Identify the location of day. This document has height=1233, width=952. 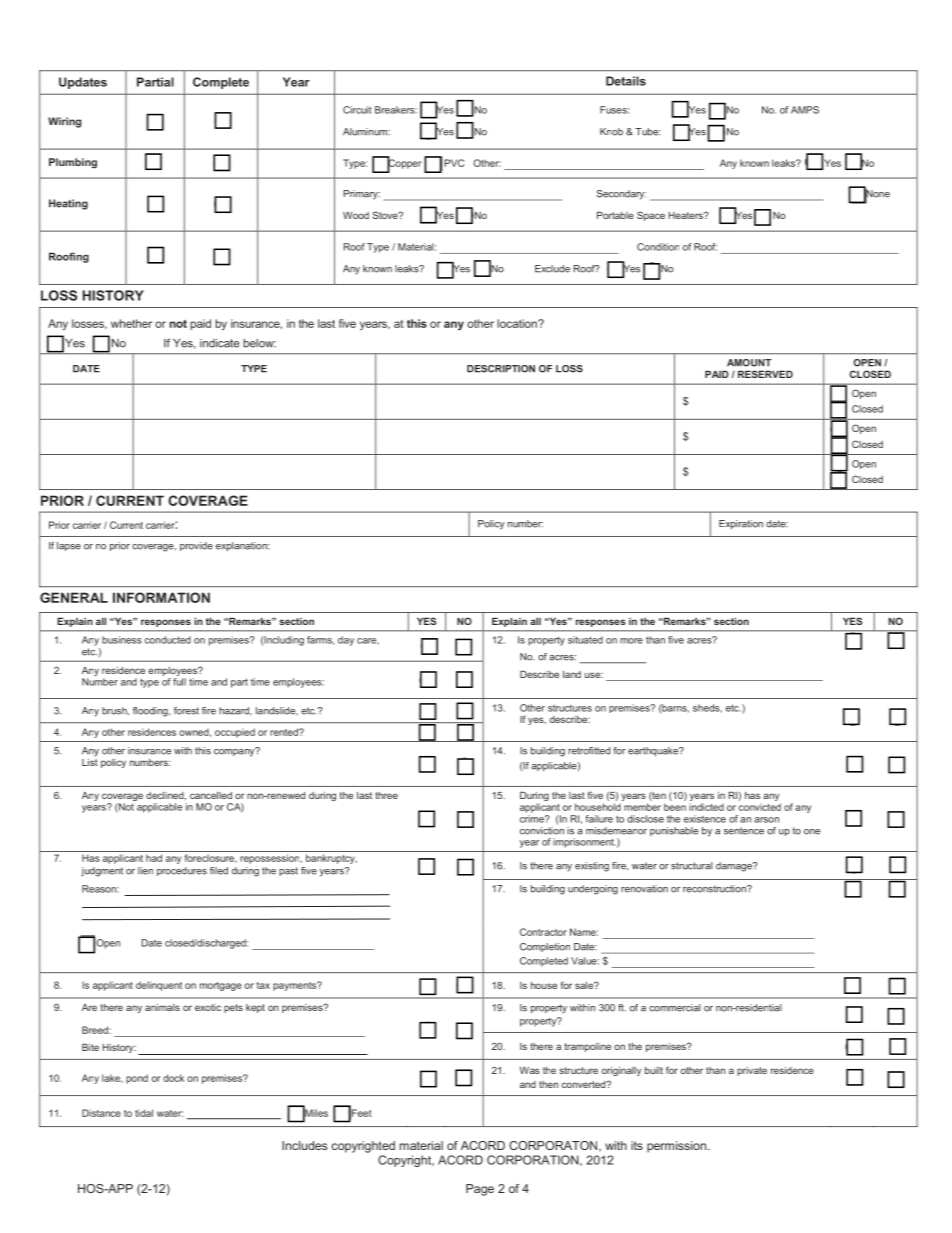
(346, 641).
